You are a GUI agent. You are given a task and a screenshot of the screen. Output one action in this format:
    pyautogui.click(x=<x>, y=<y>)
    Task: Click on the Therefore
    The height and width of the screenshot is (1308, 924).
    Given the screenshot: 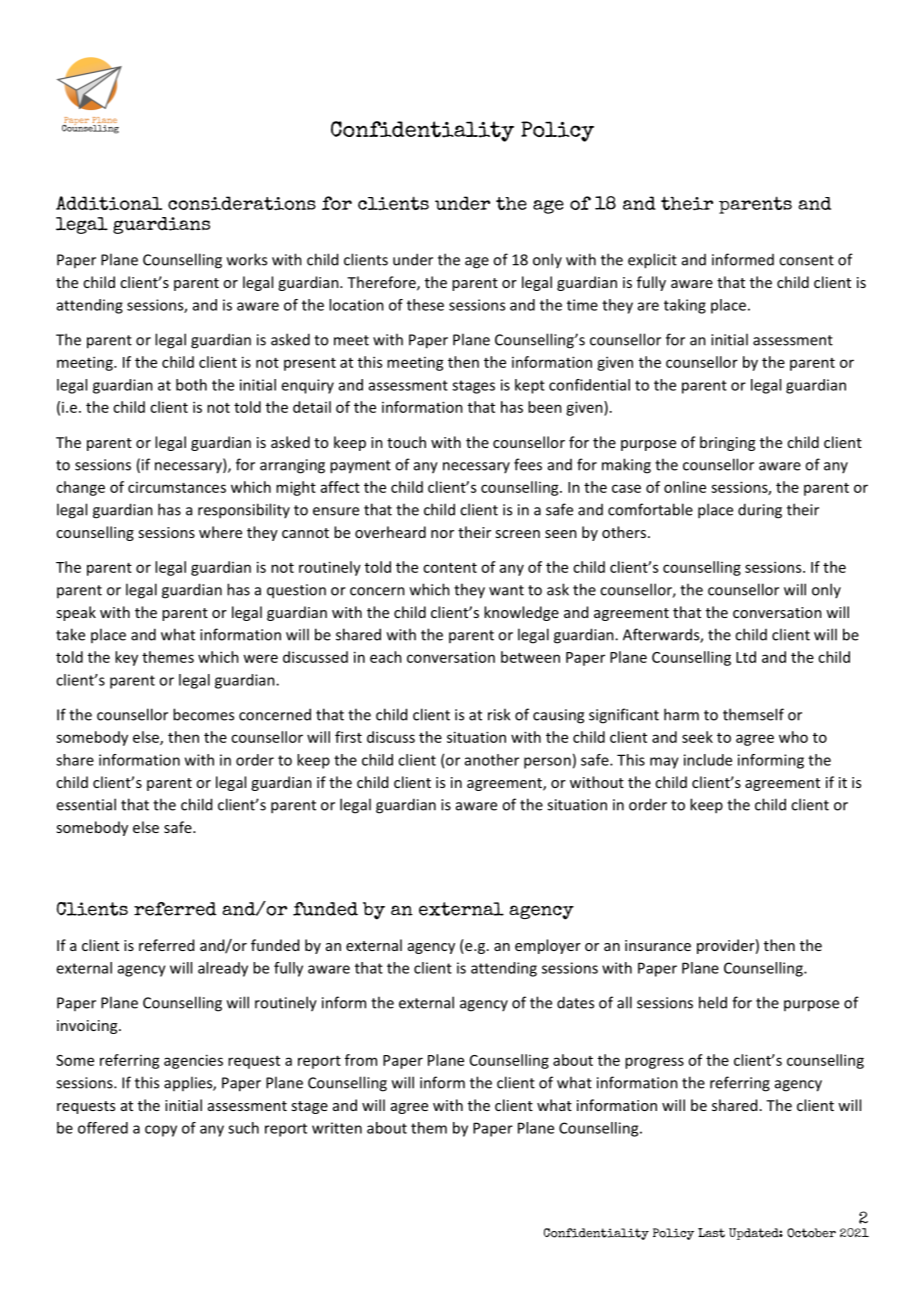 What is the action you would take?
    pyautogui.click(x=382, y=283)
